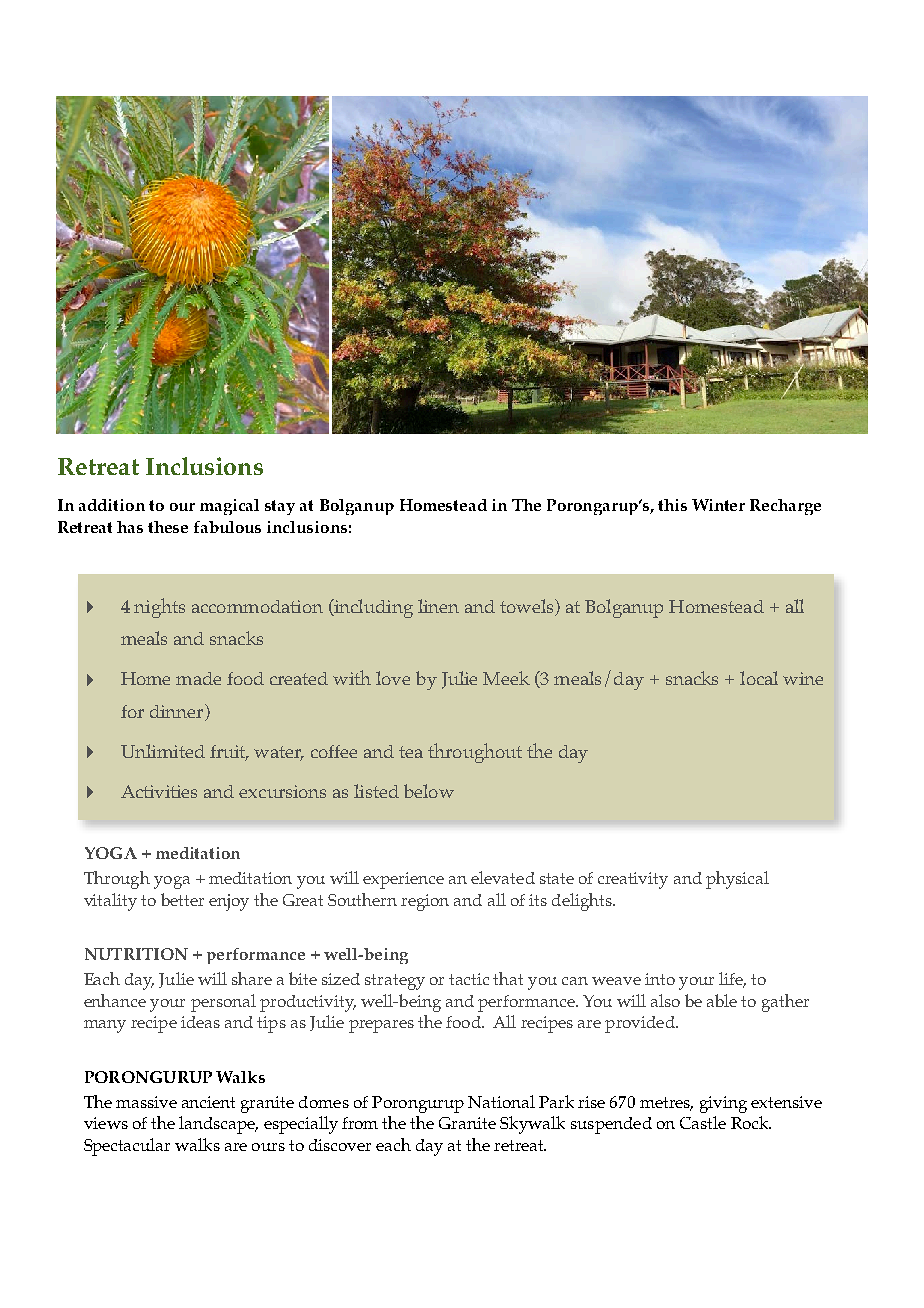 The width and height of the screenshot is (924, 1308). Describe the element at coordinates (737, 880) in the screenshot. I see `physical` at that location.
